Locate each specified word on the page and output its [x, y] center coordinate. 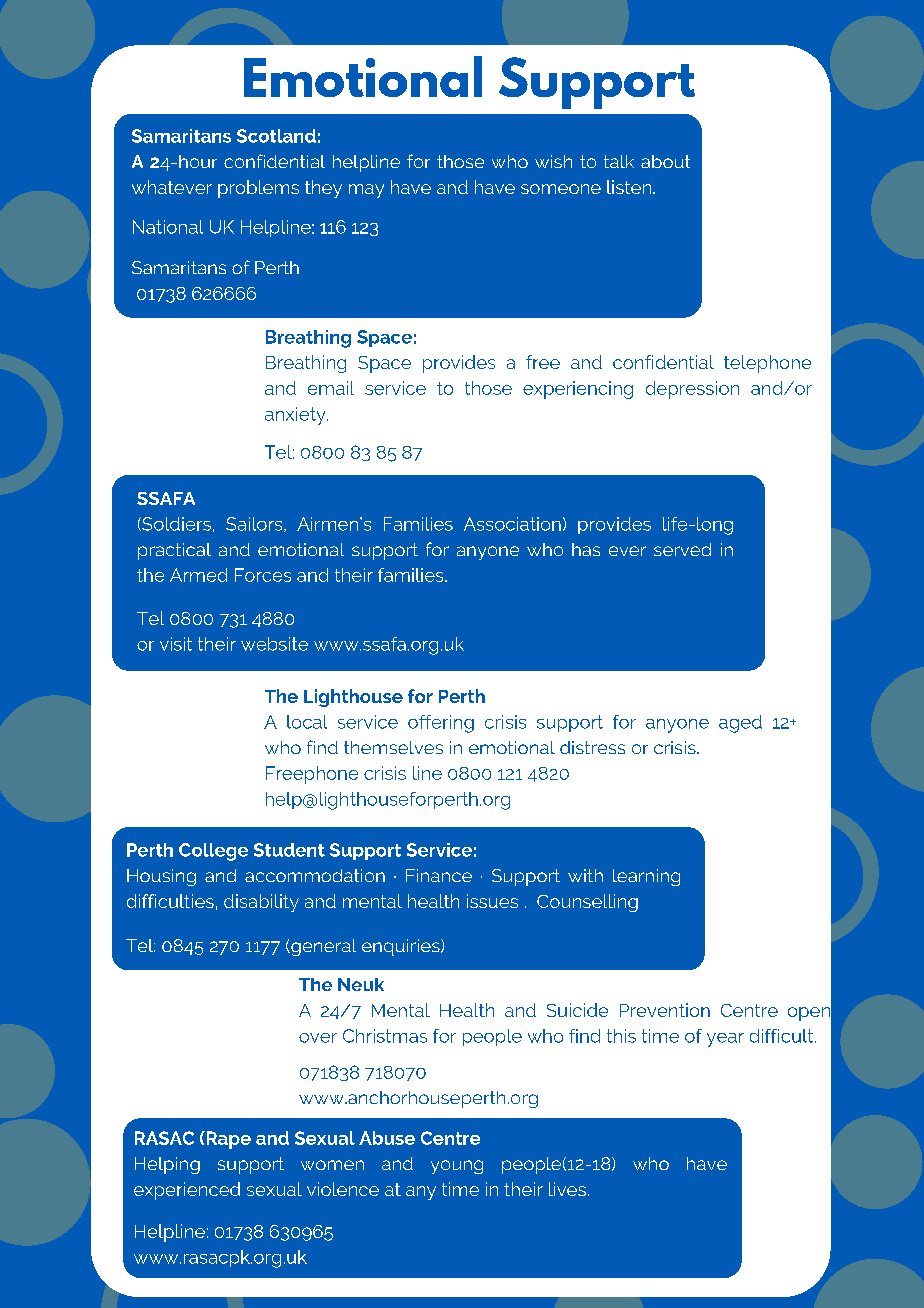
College [213, 852]
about [665, 161]
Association [512, 524]
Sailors [255, 524]
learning [646, 877]
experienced [187, 1191]
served [682, 549]
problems [258, 189]
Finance [439, 875]
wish [553, 161]
